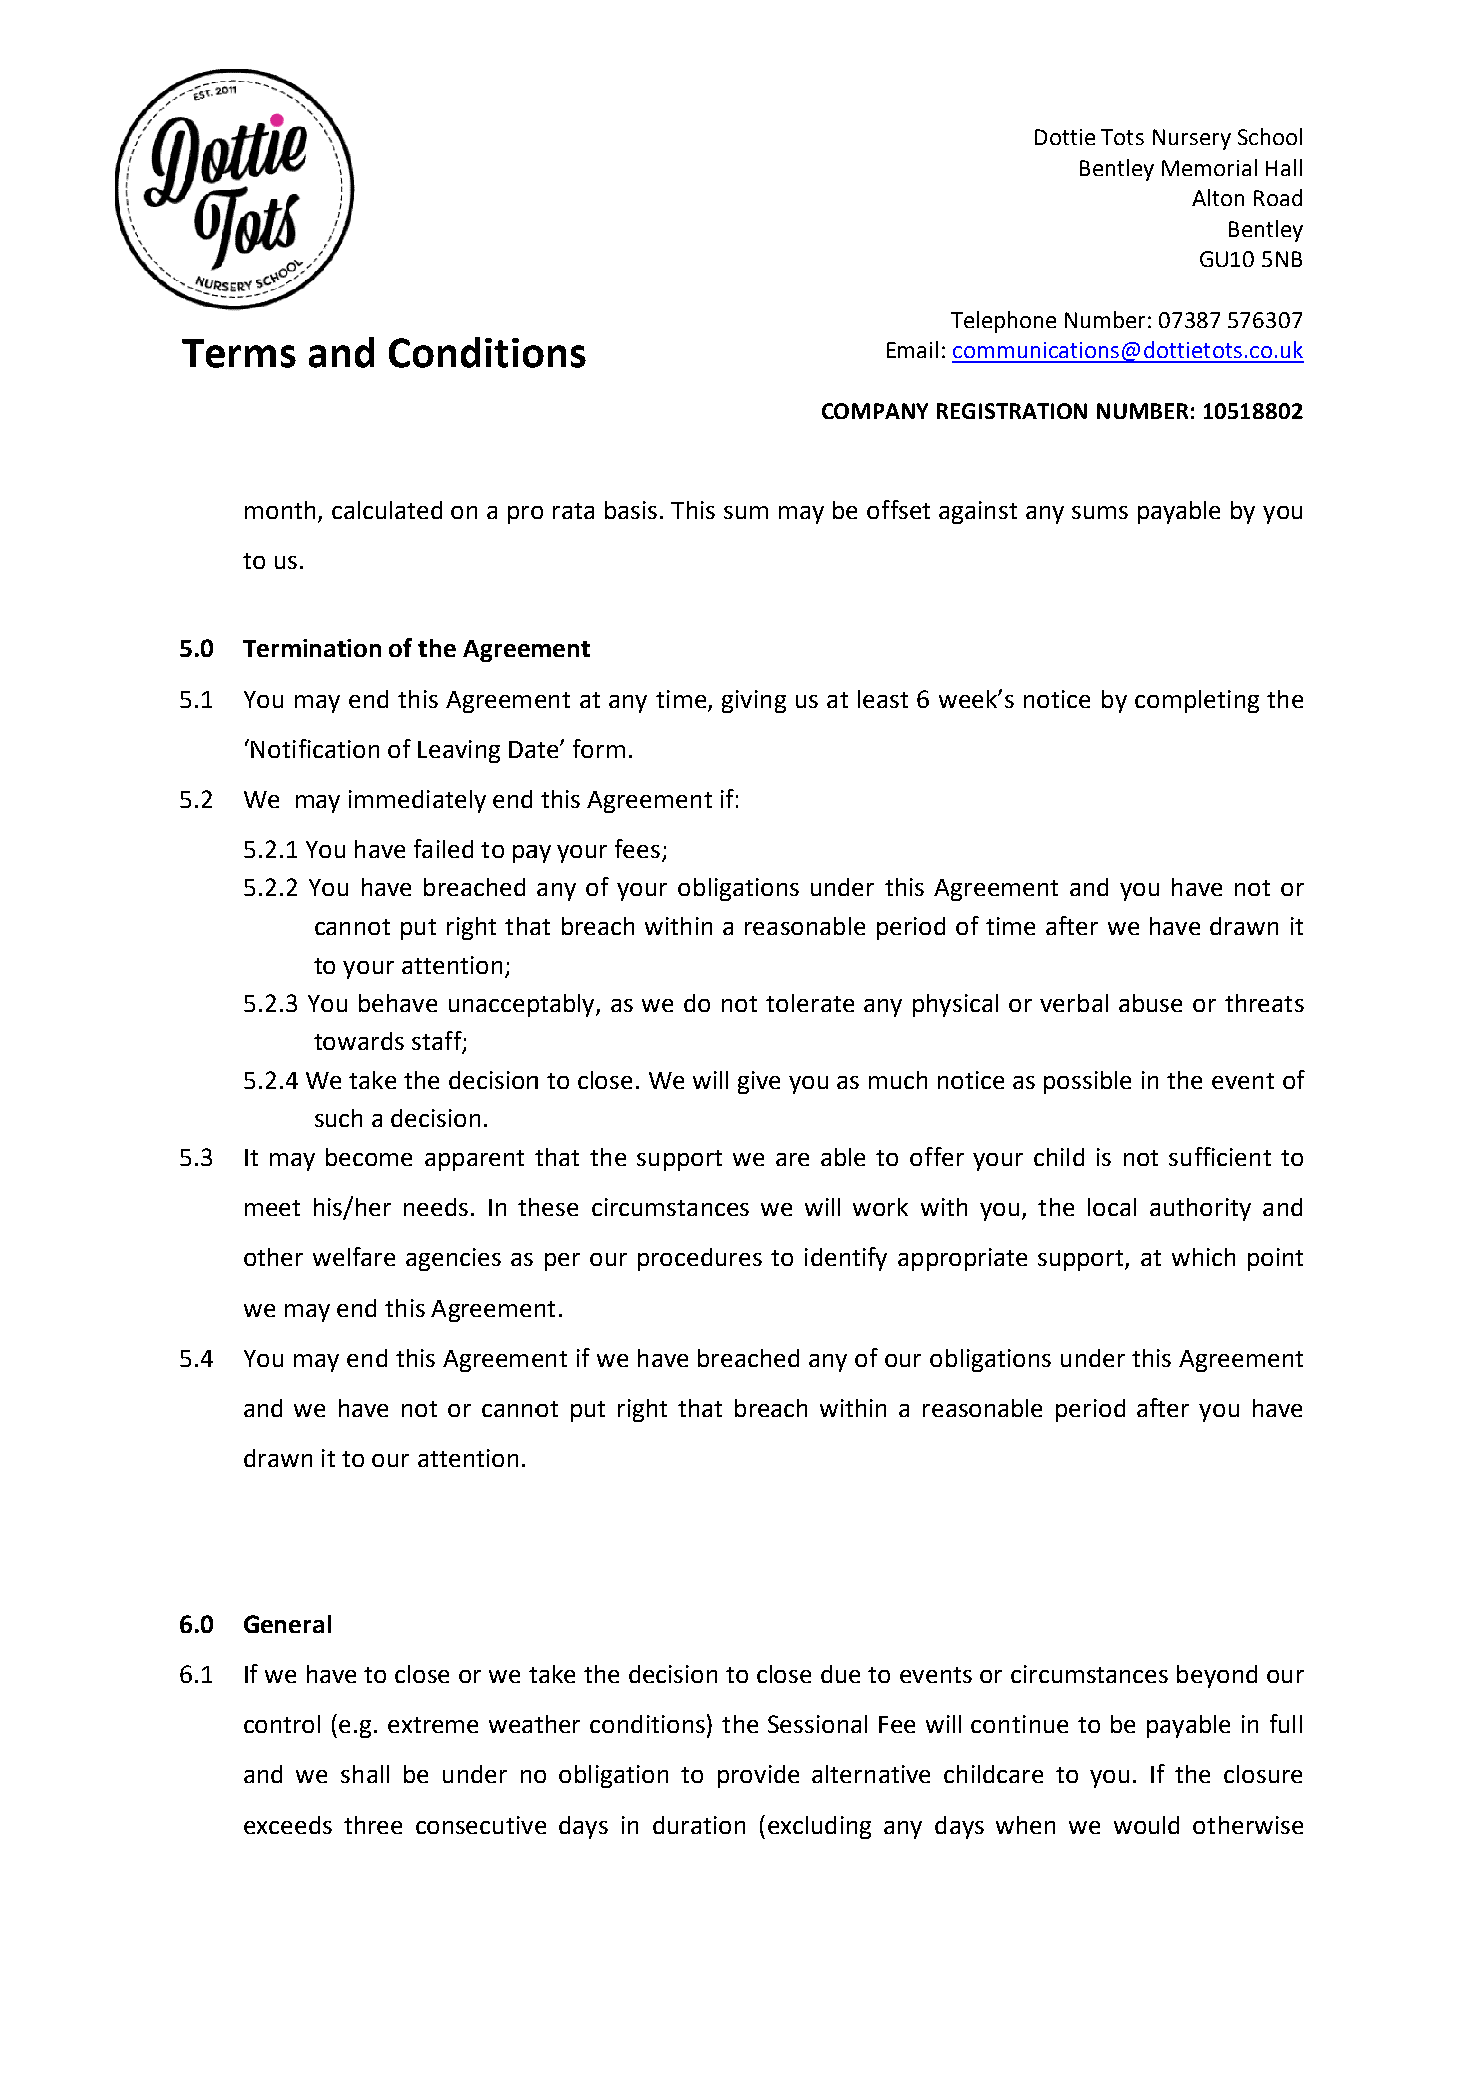  What do you see at coordinates (1218, 197) in the screenshot?
I see `Alton` at bounding box center [1218, 197].
